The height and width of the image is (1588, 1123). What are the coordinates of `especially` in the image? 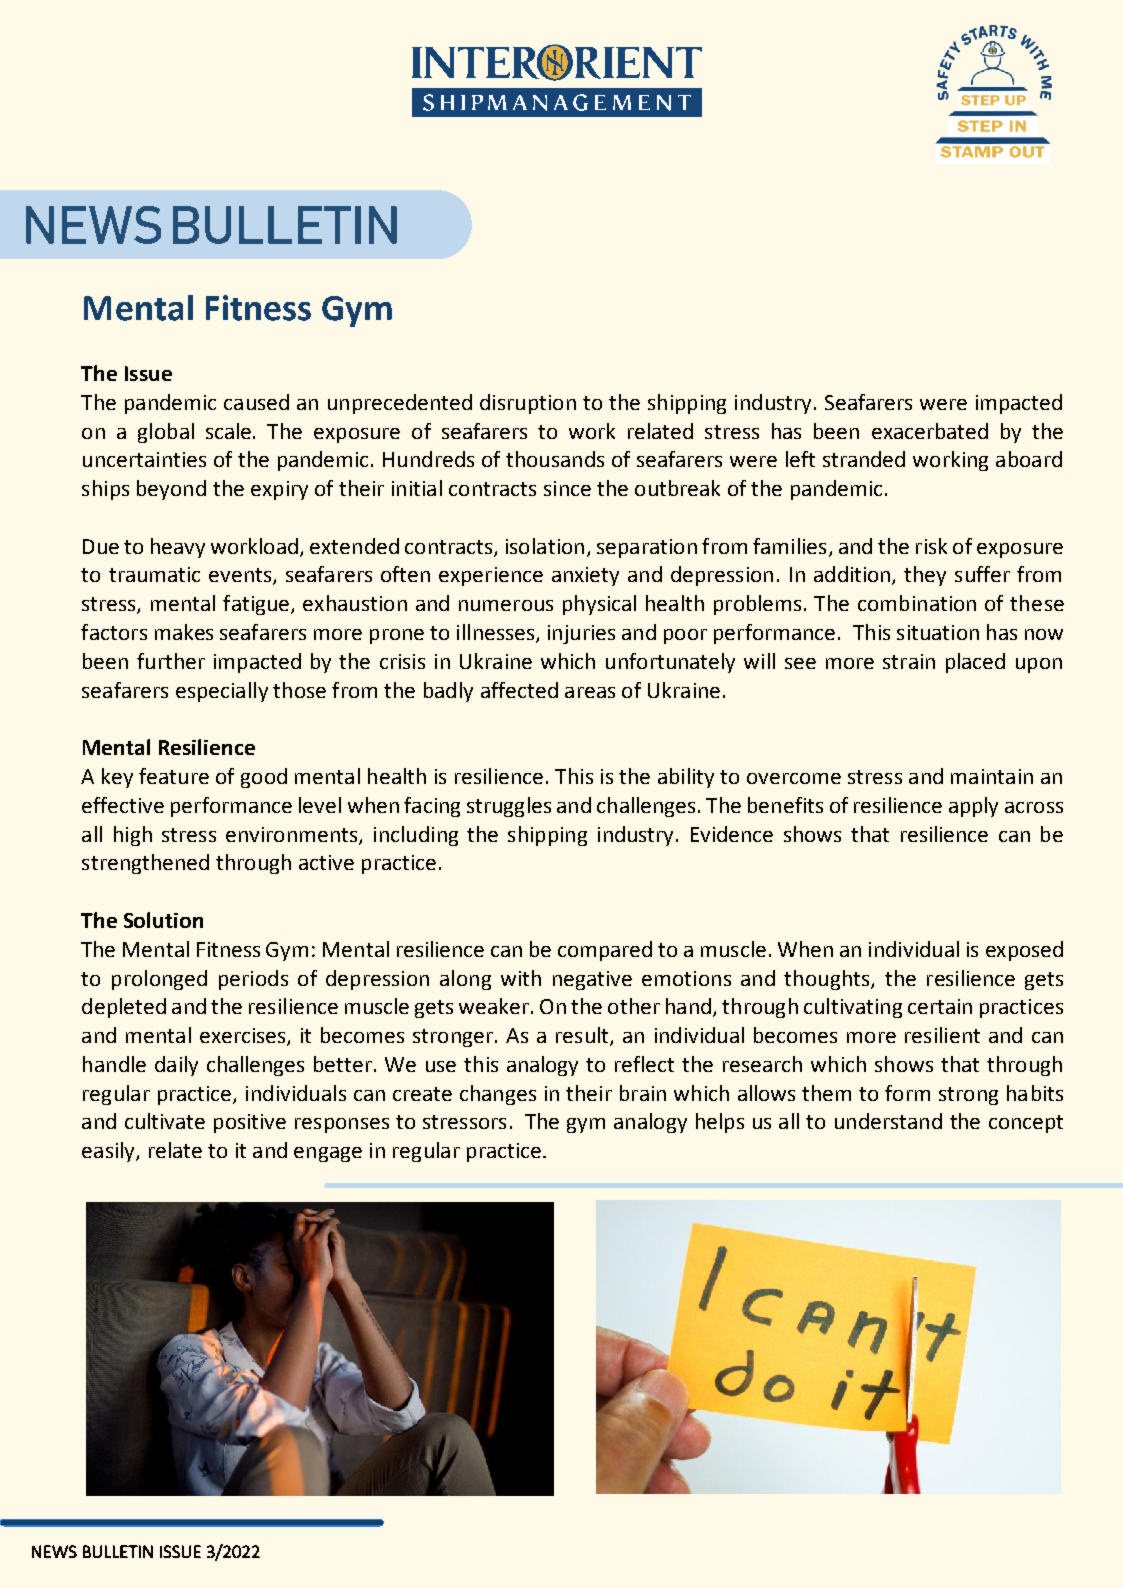 It's located at (222, 692).
